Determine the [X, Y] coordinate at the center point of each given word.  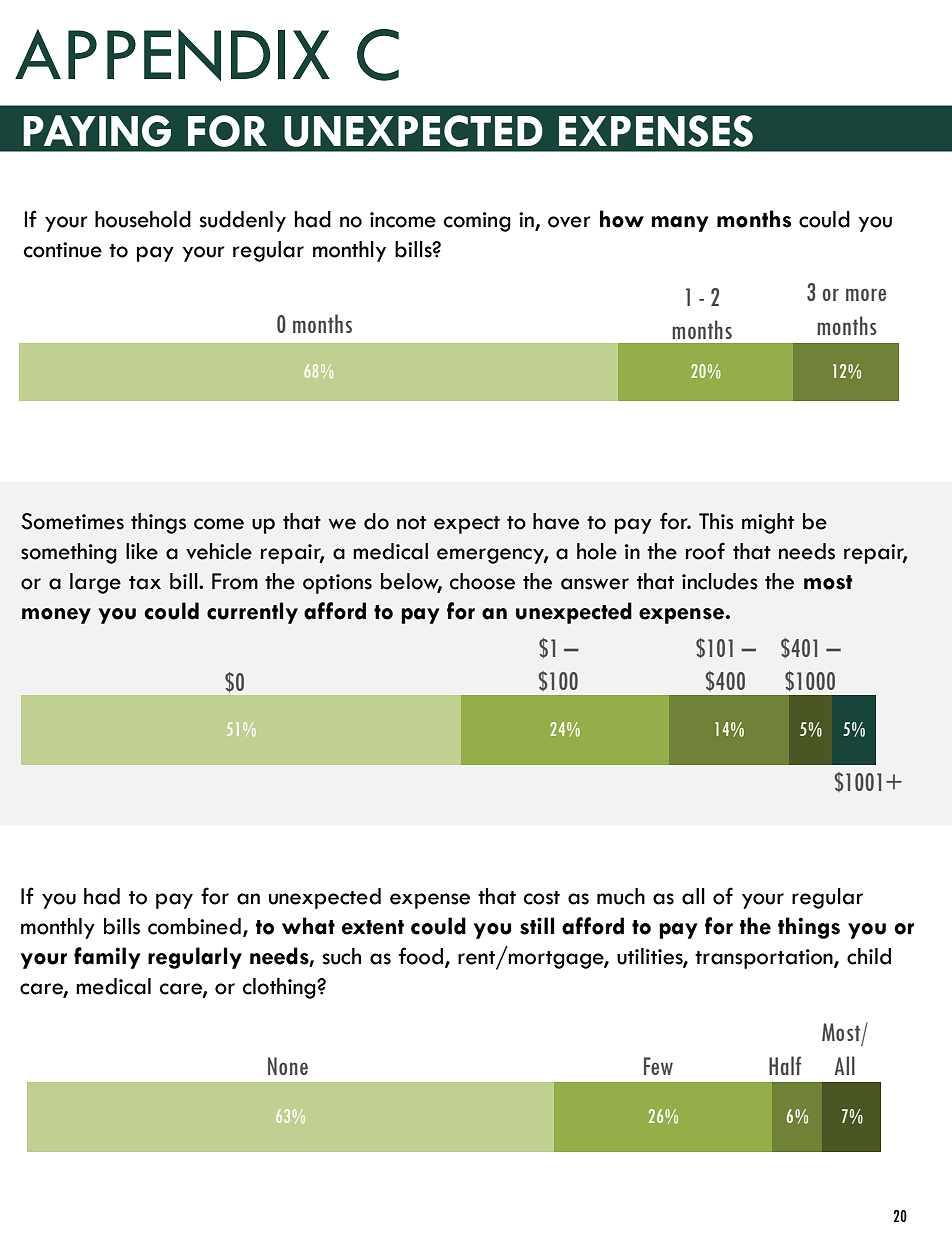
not [411, 523]
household [143, 219]
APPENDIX [172, 55]
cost [542, 898]
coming [477, 222]
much [621, 896]
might [768, 523]
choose [482, 581]
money [56, 616]
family [107, 958]
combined [194, 926]
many [680, 224]
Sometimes [72, 521]
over [569, 222]
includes [720, 581]
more [866, 294]
